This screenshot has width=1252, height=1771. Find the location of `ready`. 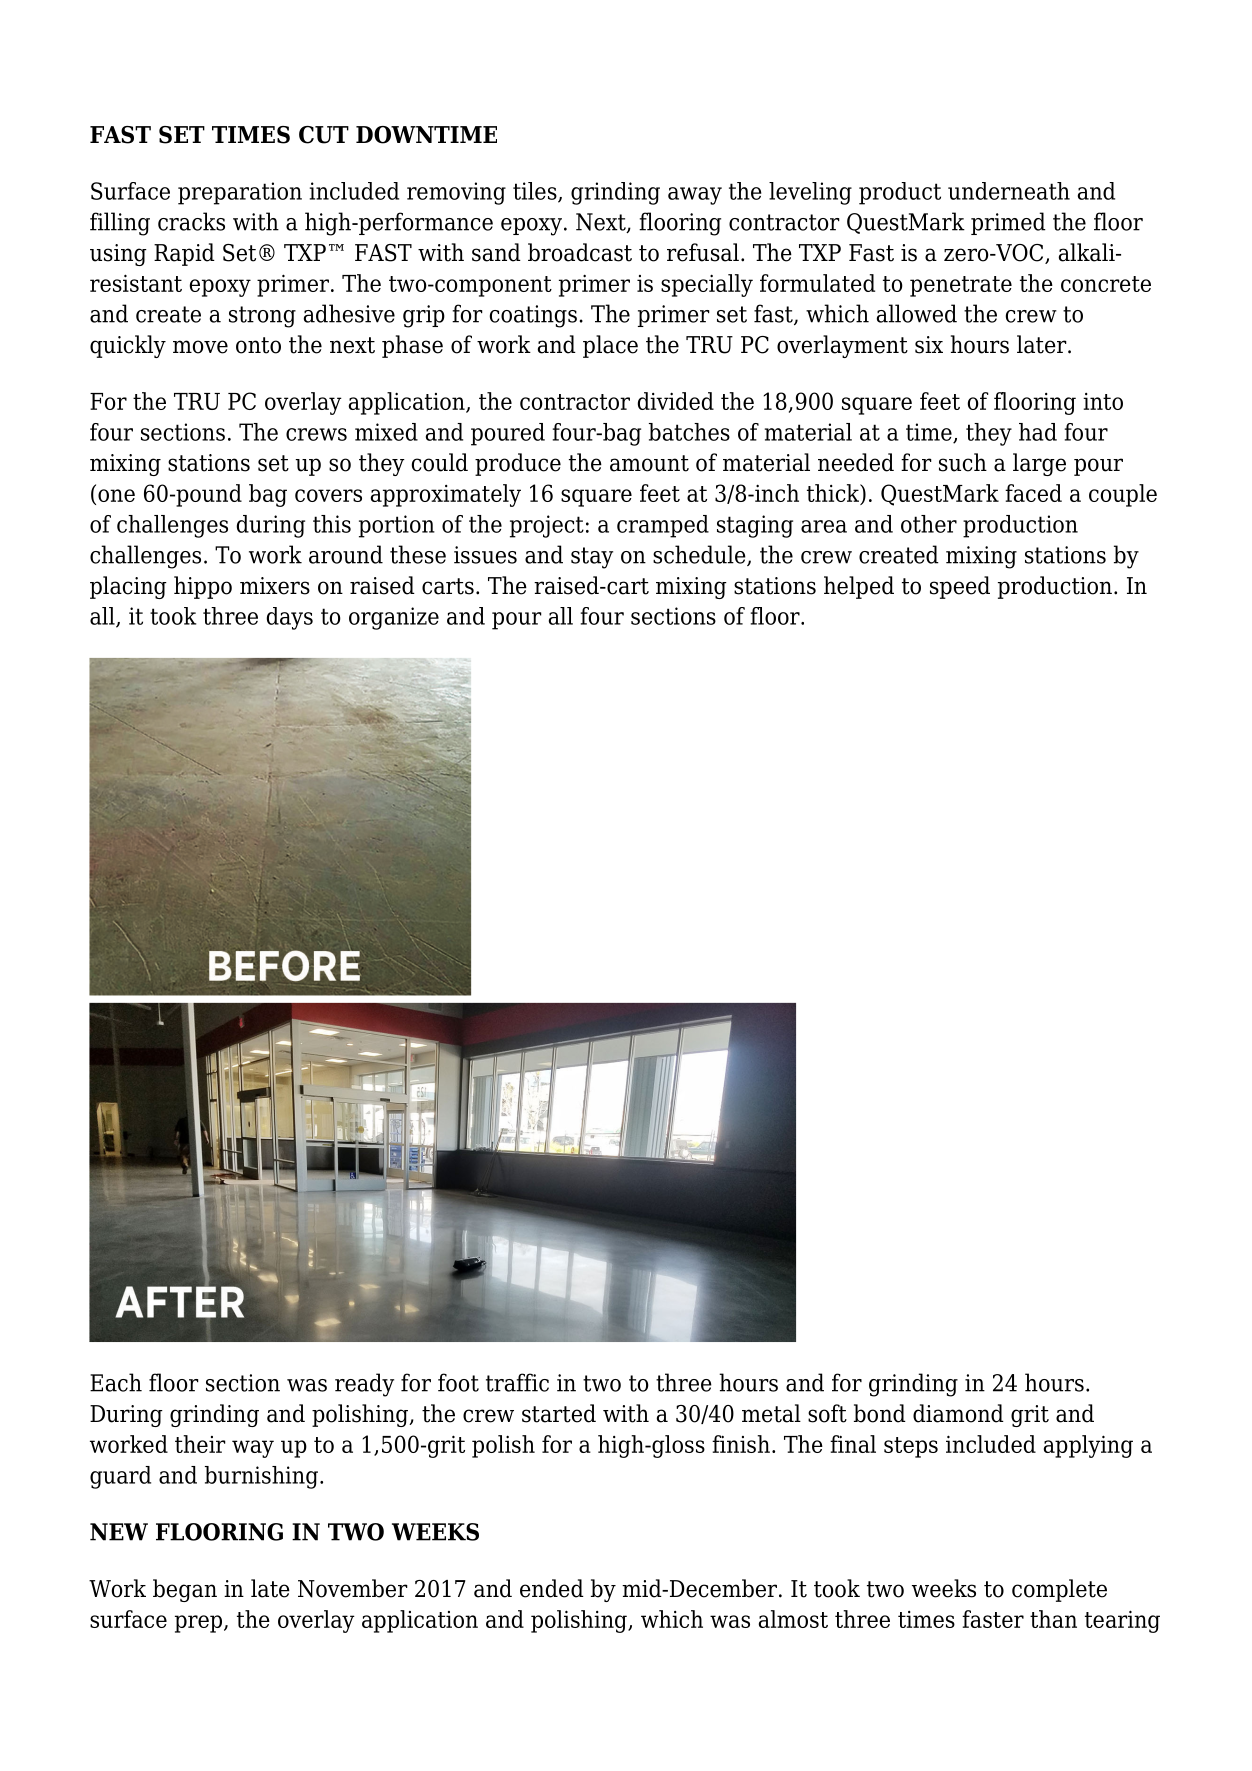

ready is located at coordinates (364, 1385).
